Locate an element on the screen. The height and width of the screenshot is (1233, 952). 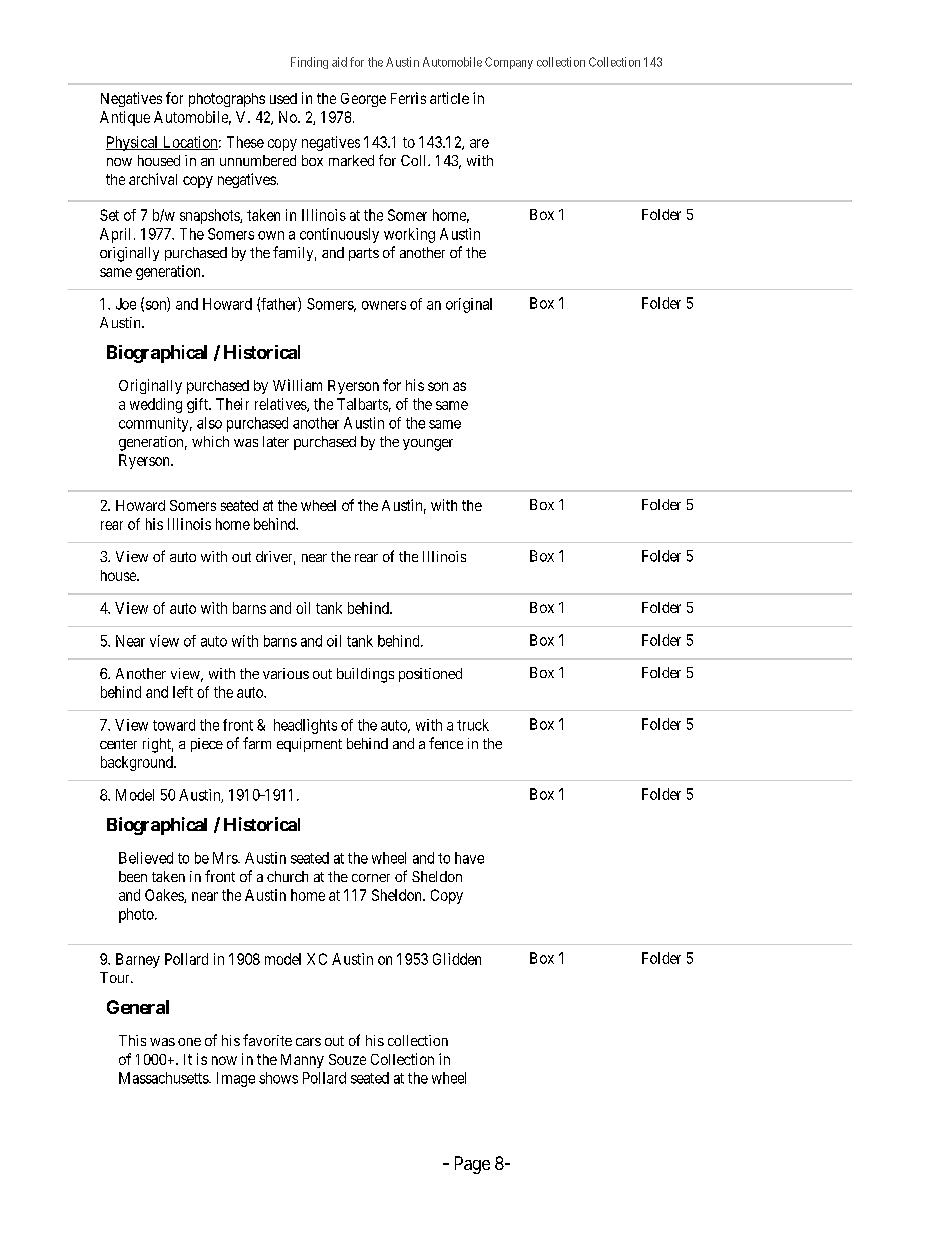
Antique is located at coordinates (125, 118).
